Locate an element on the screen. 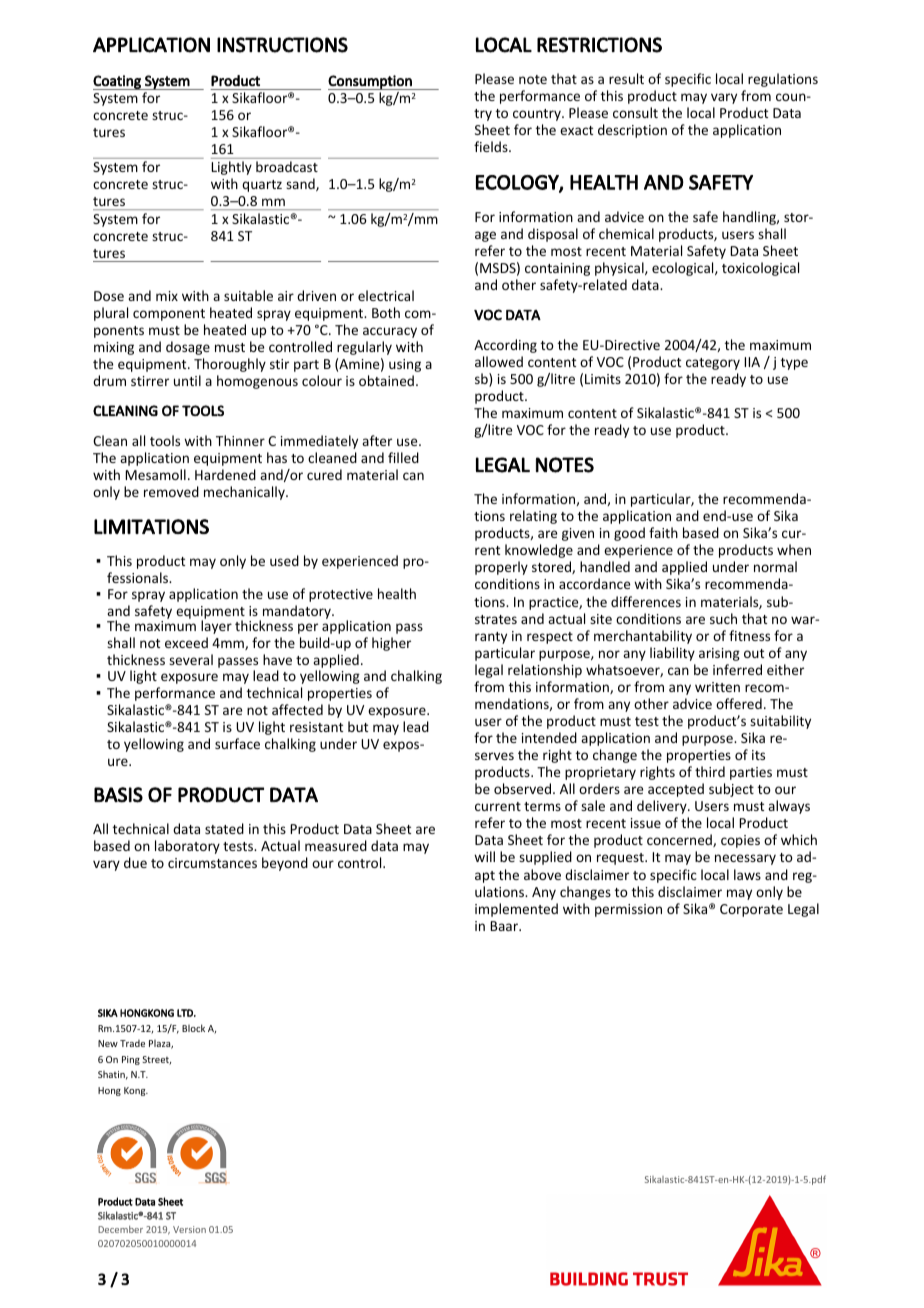 Image resolution: width=924 pixels, height=1308 pixels. fields is located at coordinates (492, 146).
